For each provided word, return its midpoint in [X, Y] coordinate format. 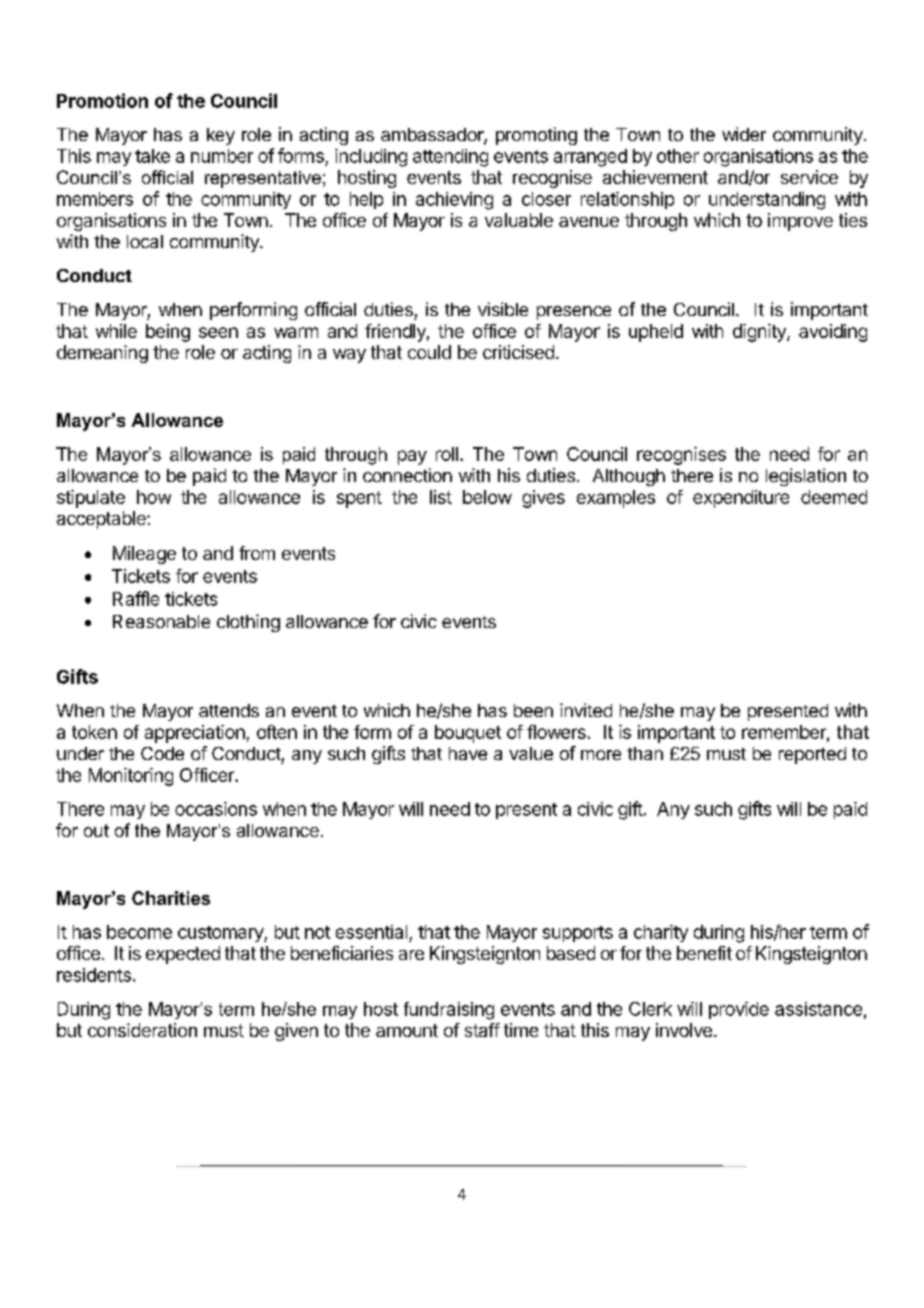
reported [812, 755]
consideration [142, 1030]
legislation [806, 477]
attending [450, 158]
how [154, 497]
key [221, 136]
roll [447, 454]
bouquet [468, 734]
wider [744, 134]
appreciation [195, 734]
